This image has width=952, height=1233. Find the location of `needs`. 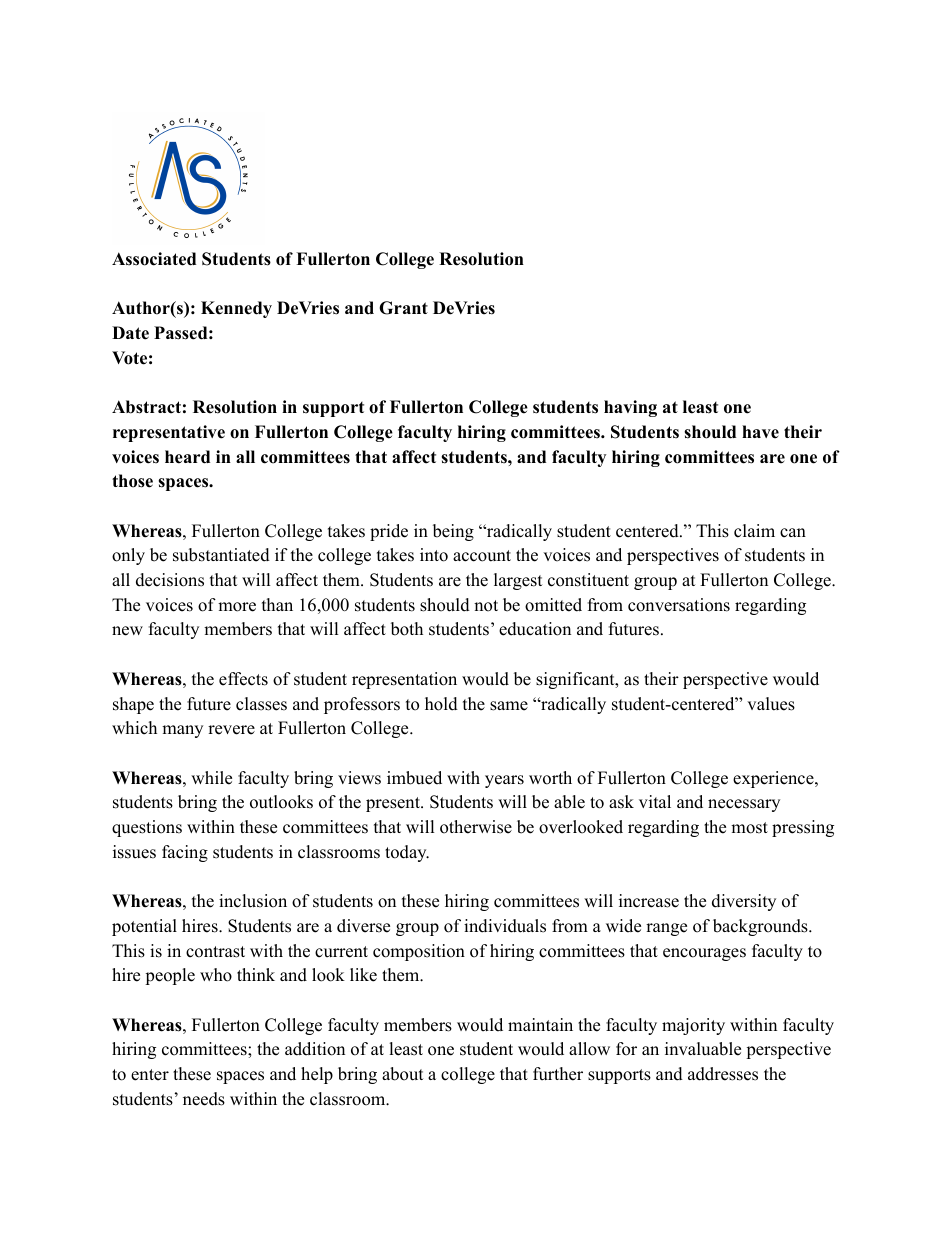

needs is located at coordinates (204, 1099).
